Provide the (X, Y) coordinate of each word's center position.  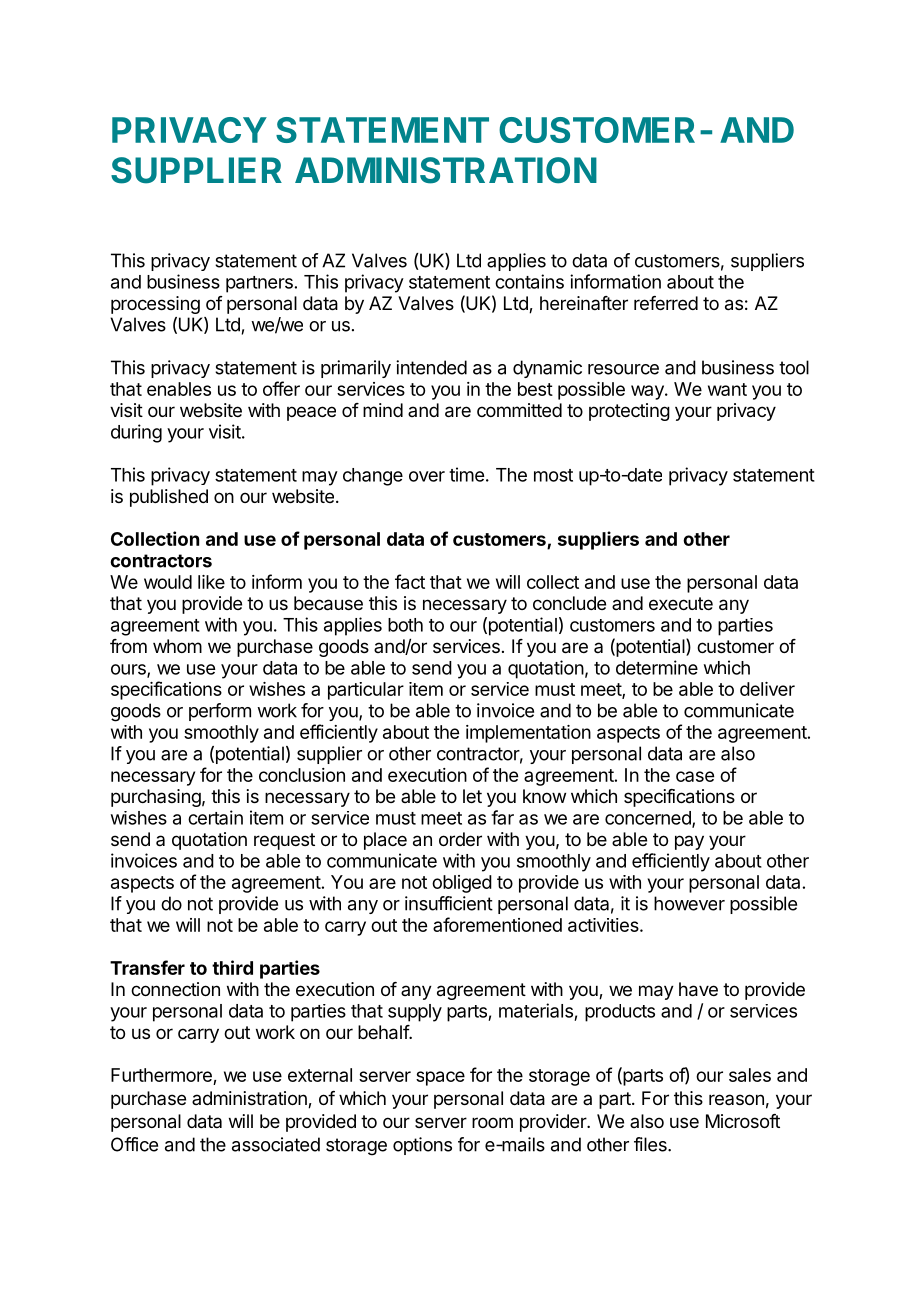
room (492, 1122)
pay (689, 842)
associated (276, 1144)
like (211, 582)
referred (666, 303)
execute (681, 603)
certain (215, 817)
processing (155, 305)
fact (410, 581)
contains (529, 281)
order (460, 839)
